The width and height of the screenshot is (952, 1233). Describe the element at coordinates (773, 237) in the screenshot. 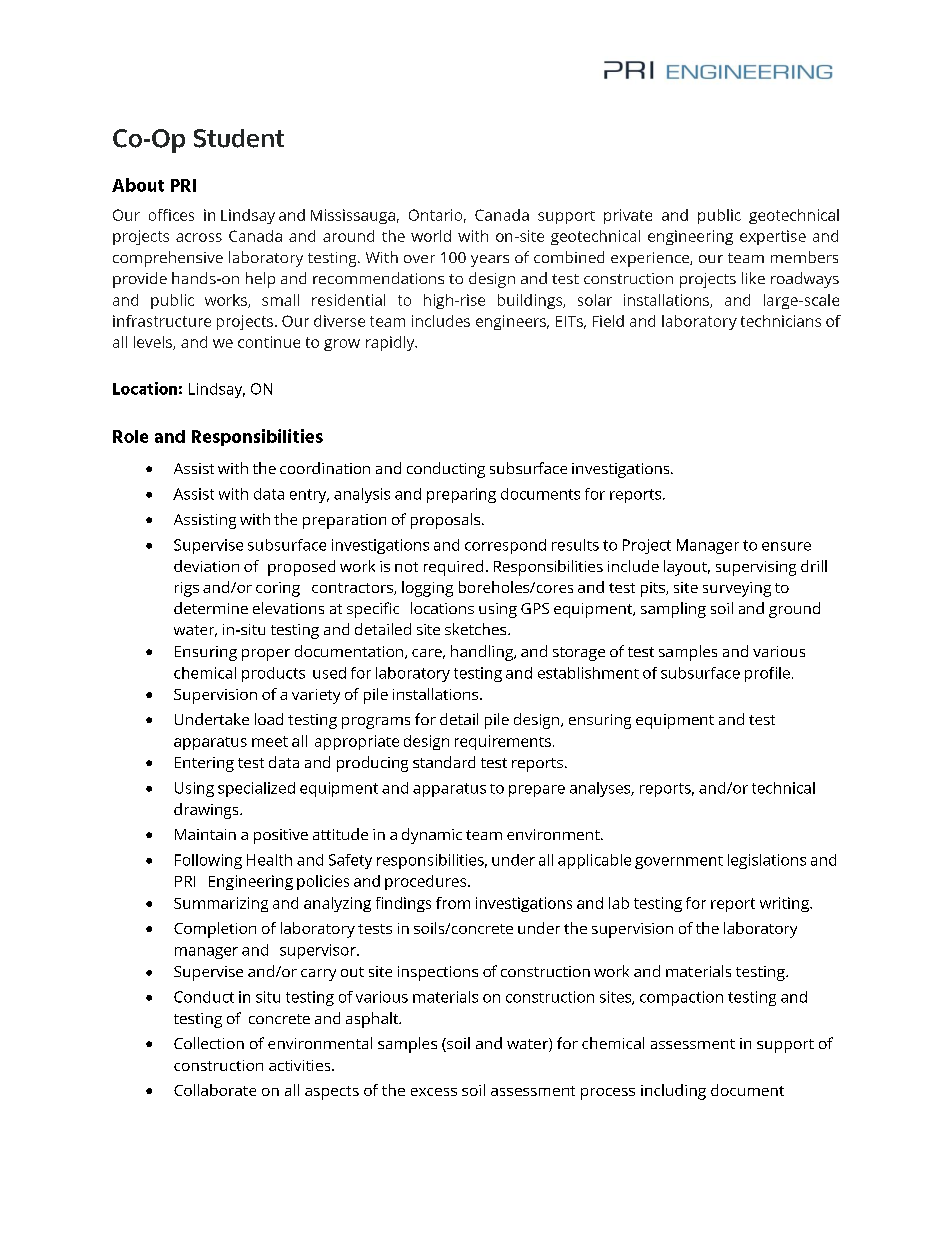

I see `expertise` at that location.
